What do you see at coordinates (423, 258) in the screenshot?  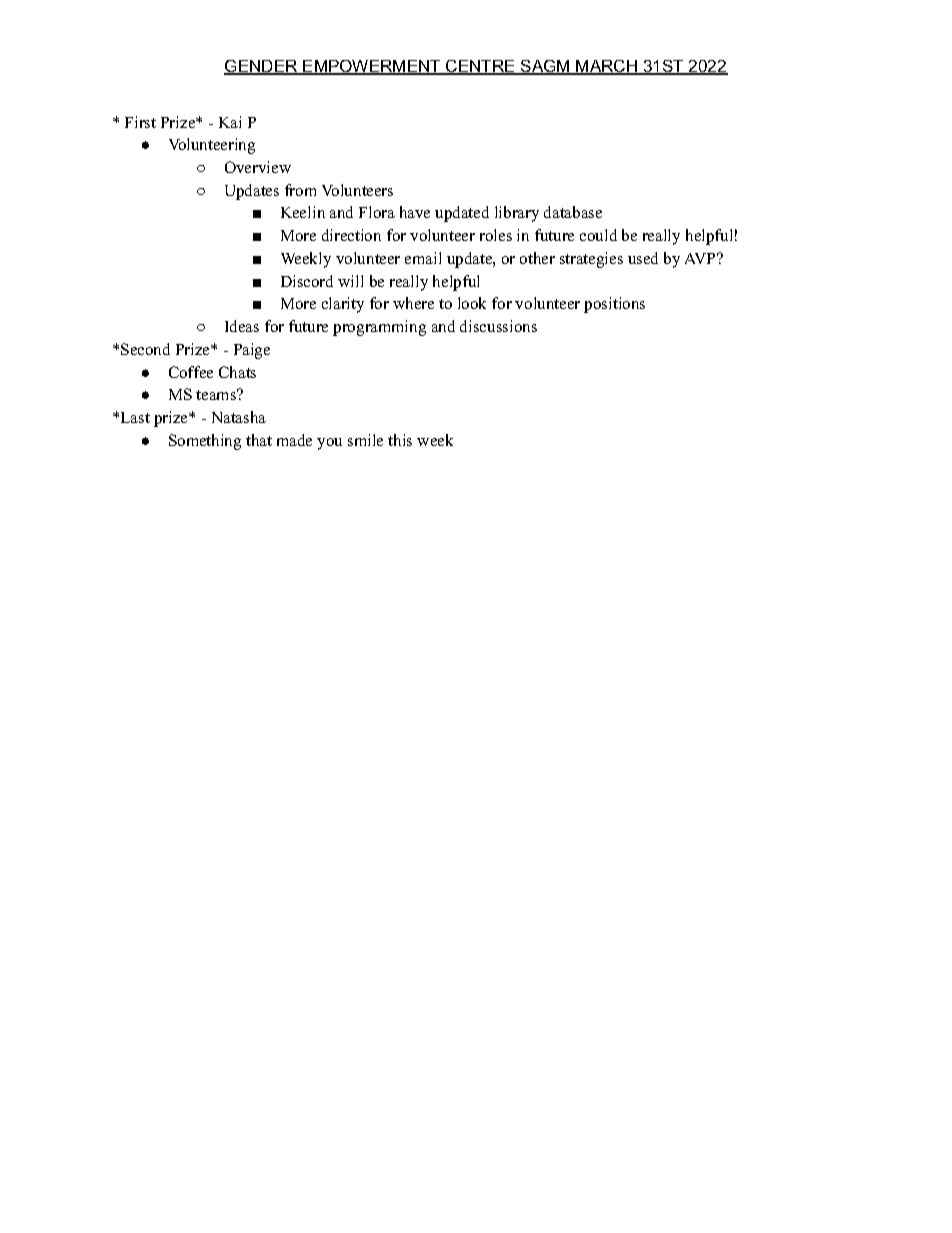 I see `email` at bounding box center [423, 258].
